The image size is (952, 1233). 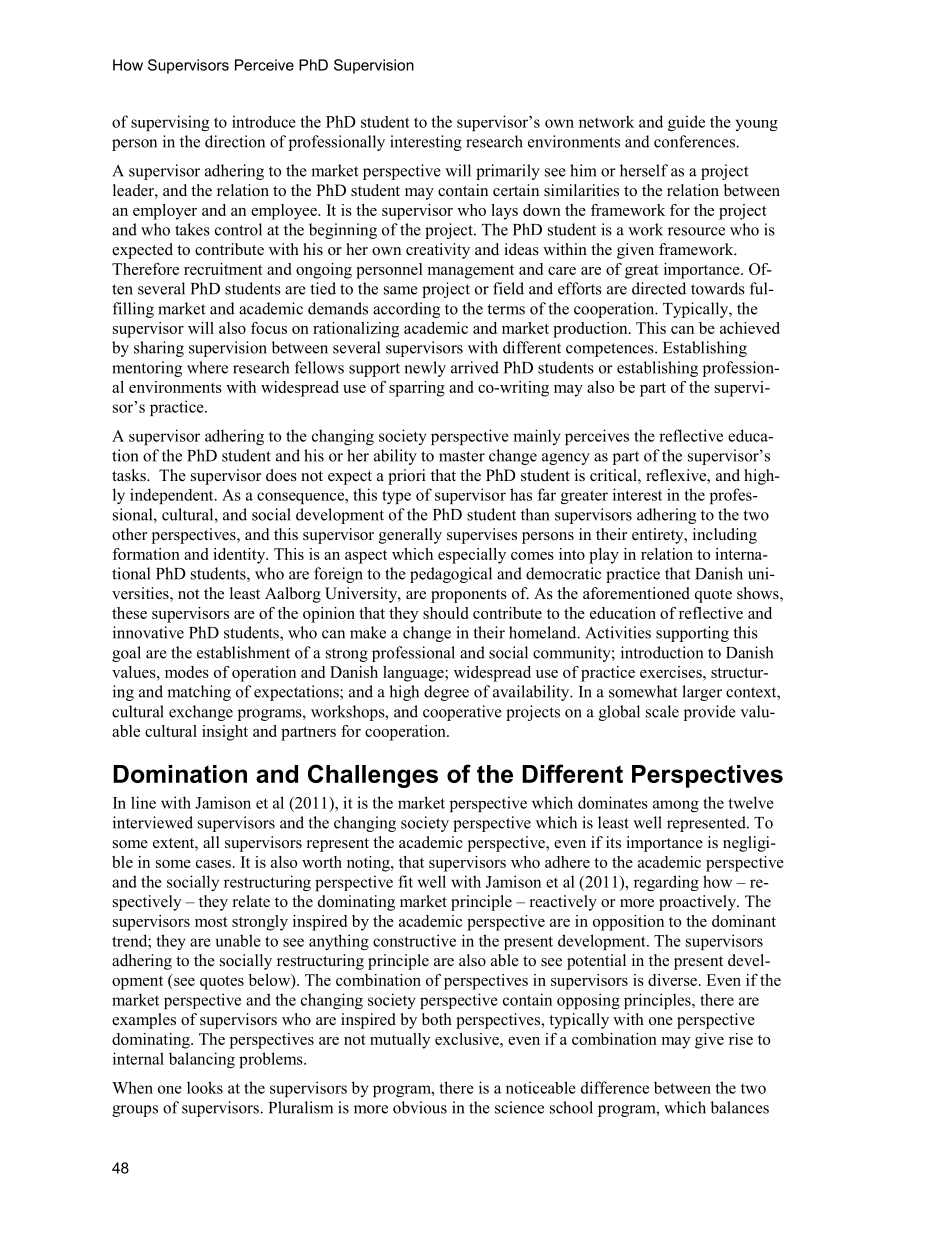 I want to click on conferences, so click(x=695, y=141).
